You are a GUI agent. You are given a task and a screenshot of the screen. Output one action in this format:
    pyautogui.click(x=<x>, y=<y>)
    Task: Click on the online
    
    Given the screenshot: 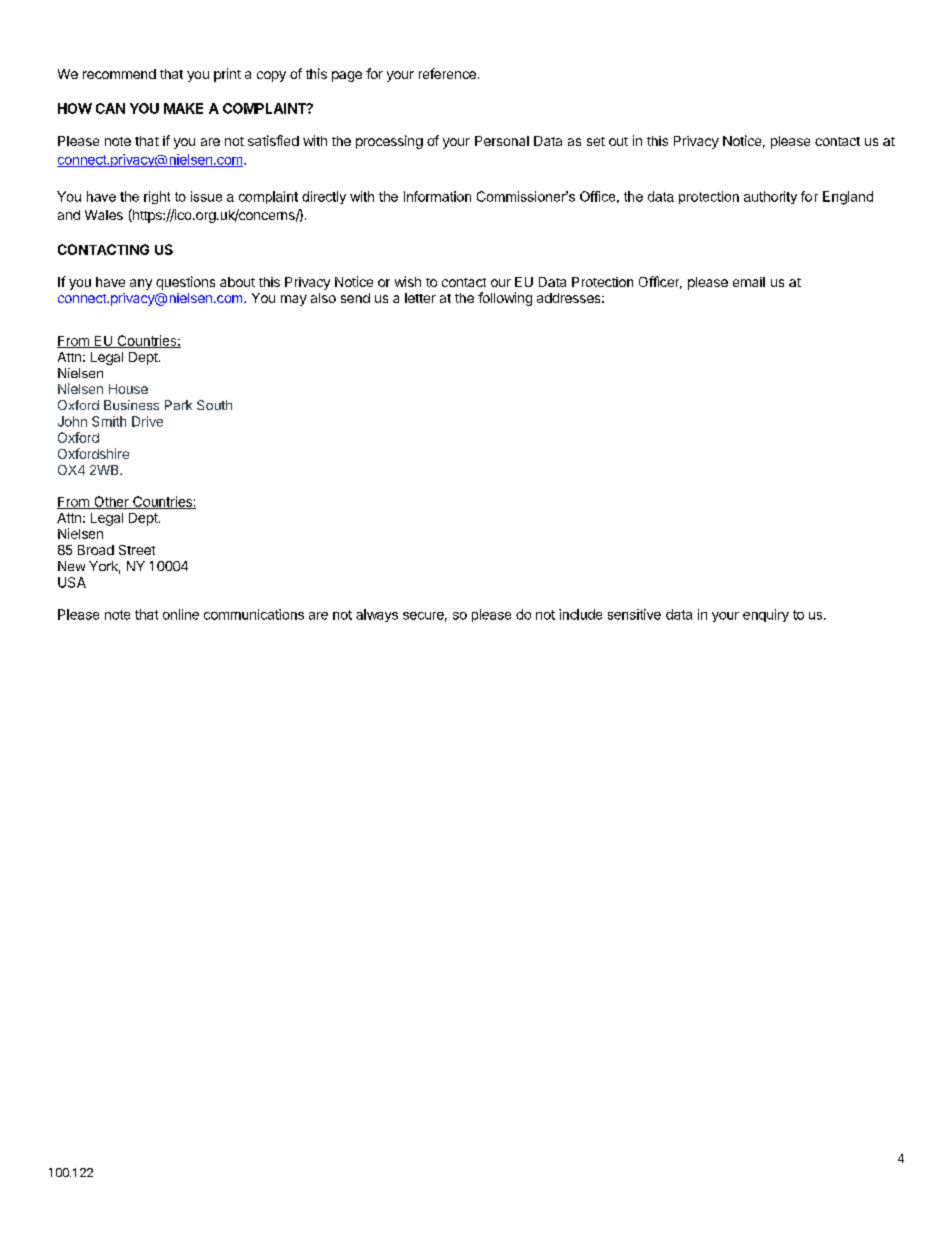 What is the action you would take?
    pyautogui.click(x=181, y=614)
